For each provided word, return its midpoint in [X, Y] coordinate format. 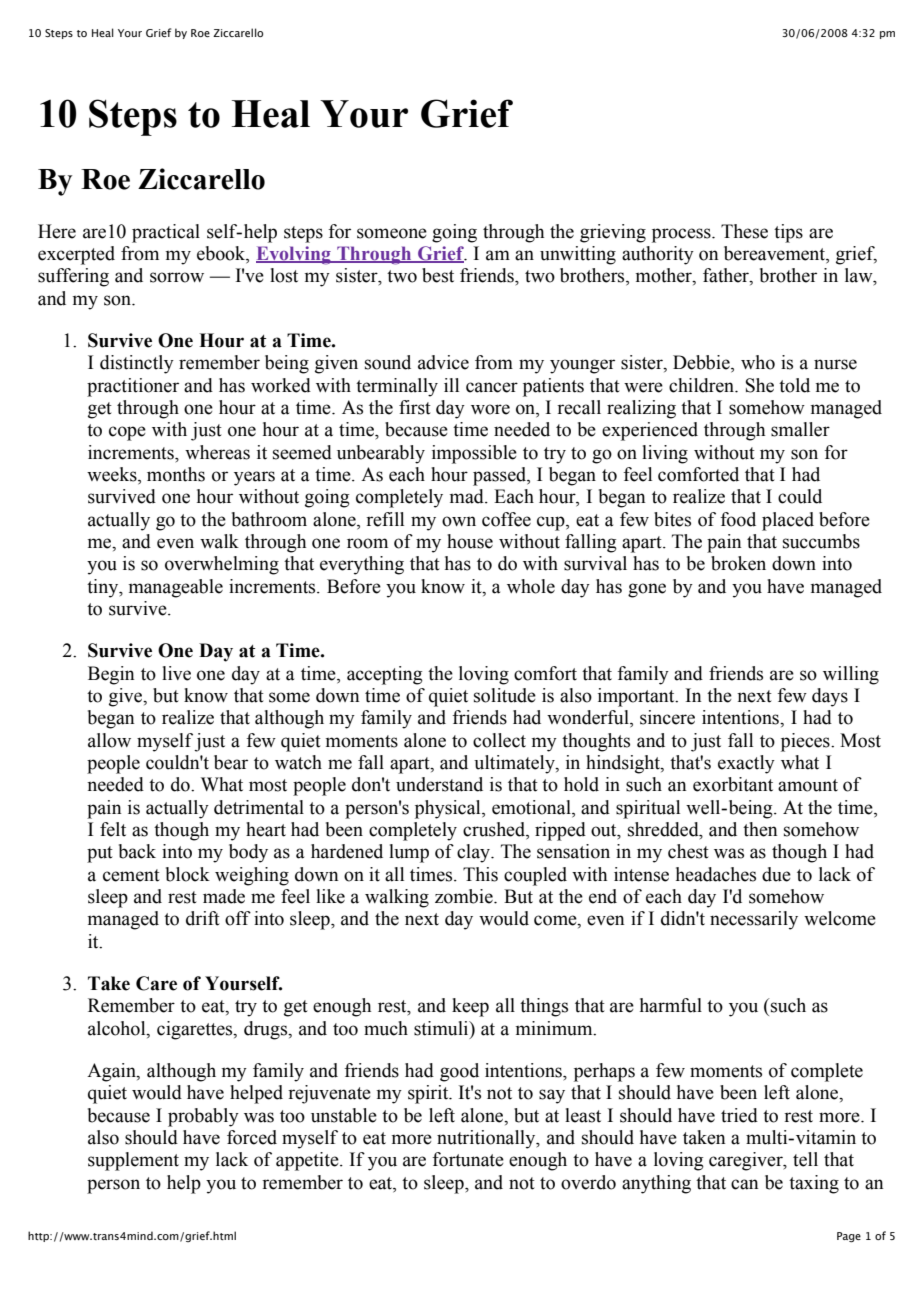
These [744, 231]
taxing [814, 1184]
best [438, 275]
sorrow [177, 277]
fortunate [468, 1159]
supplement [133, 1161]
